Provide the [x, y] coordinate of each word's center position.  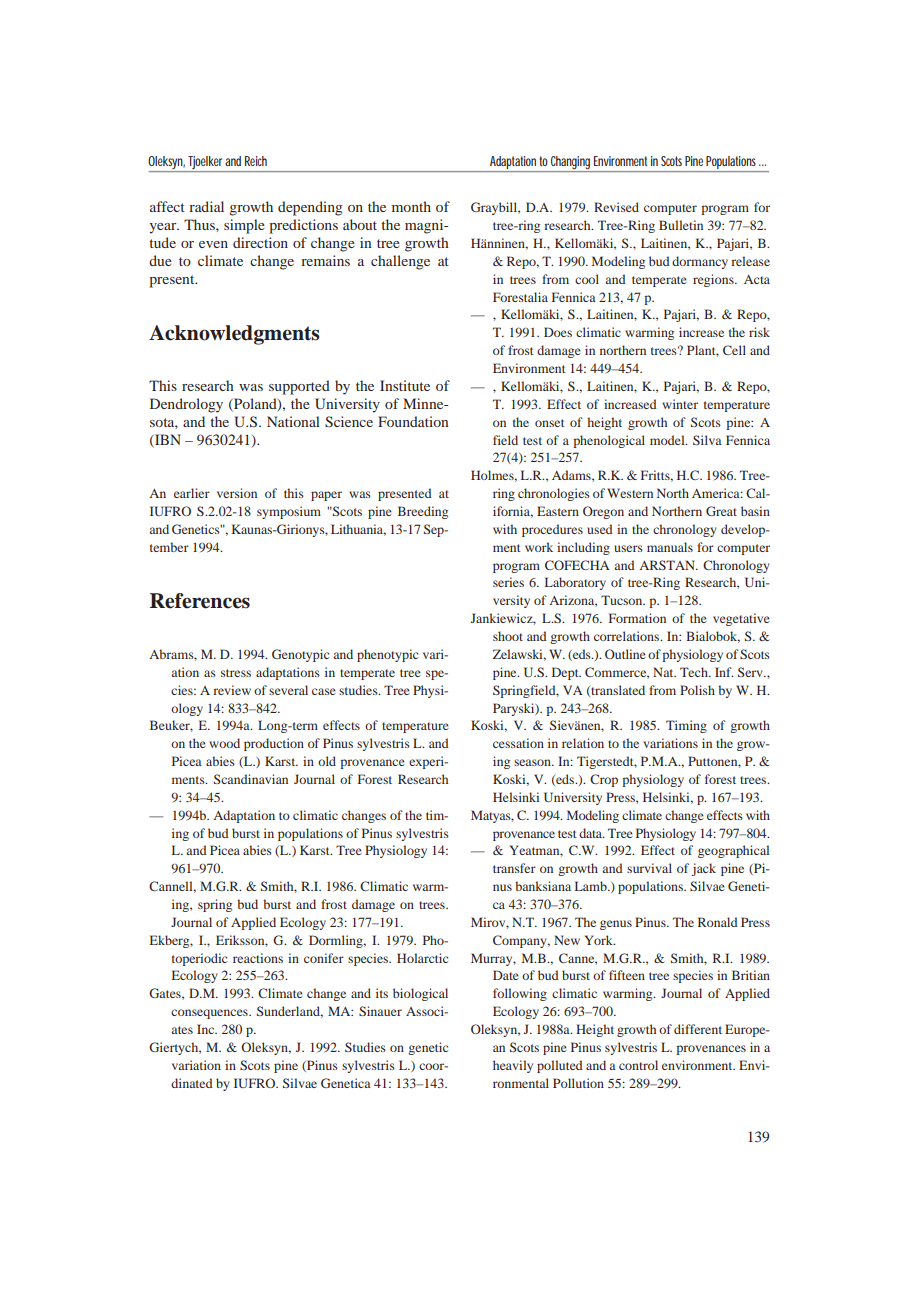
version [237, 493]
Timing [686, 726]
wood [224, 743]
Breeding [423, 512]
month [411, 206]
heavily [513, 1066]
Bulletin [681, 225]
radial [206, 206]
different [698, 1029]
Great [721, 511]
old [327, 761]
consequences [210, 1014]
